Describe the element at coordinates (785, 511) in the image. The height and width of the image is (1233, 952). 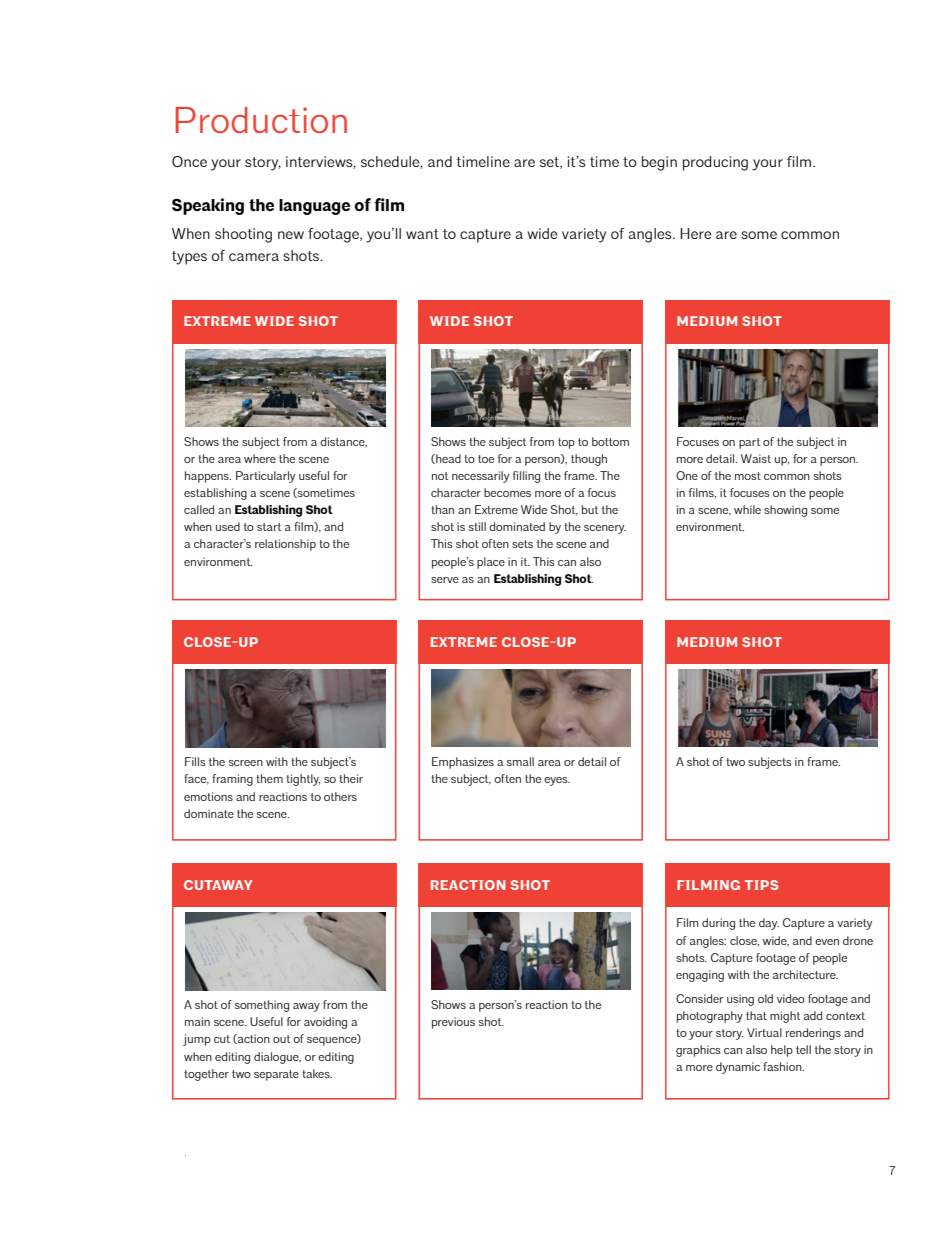
I see `showing` at that location.
